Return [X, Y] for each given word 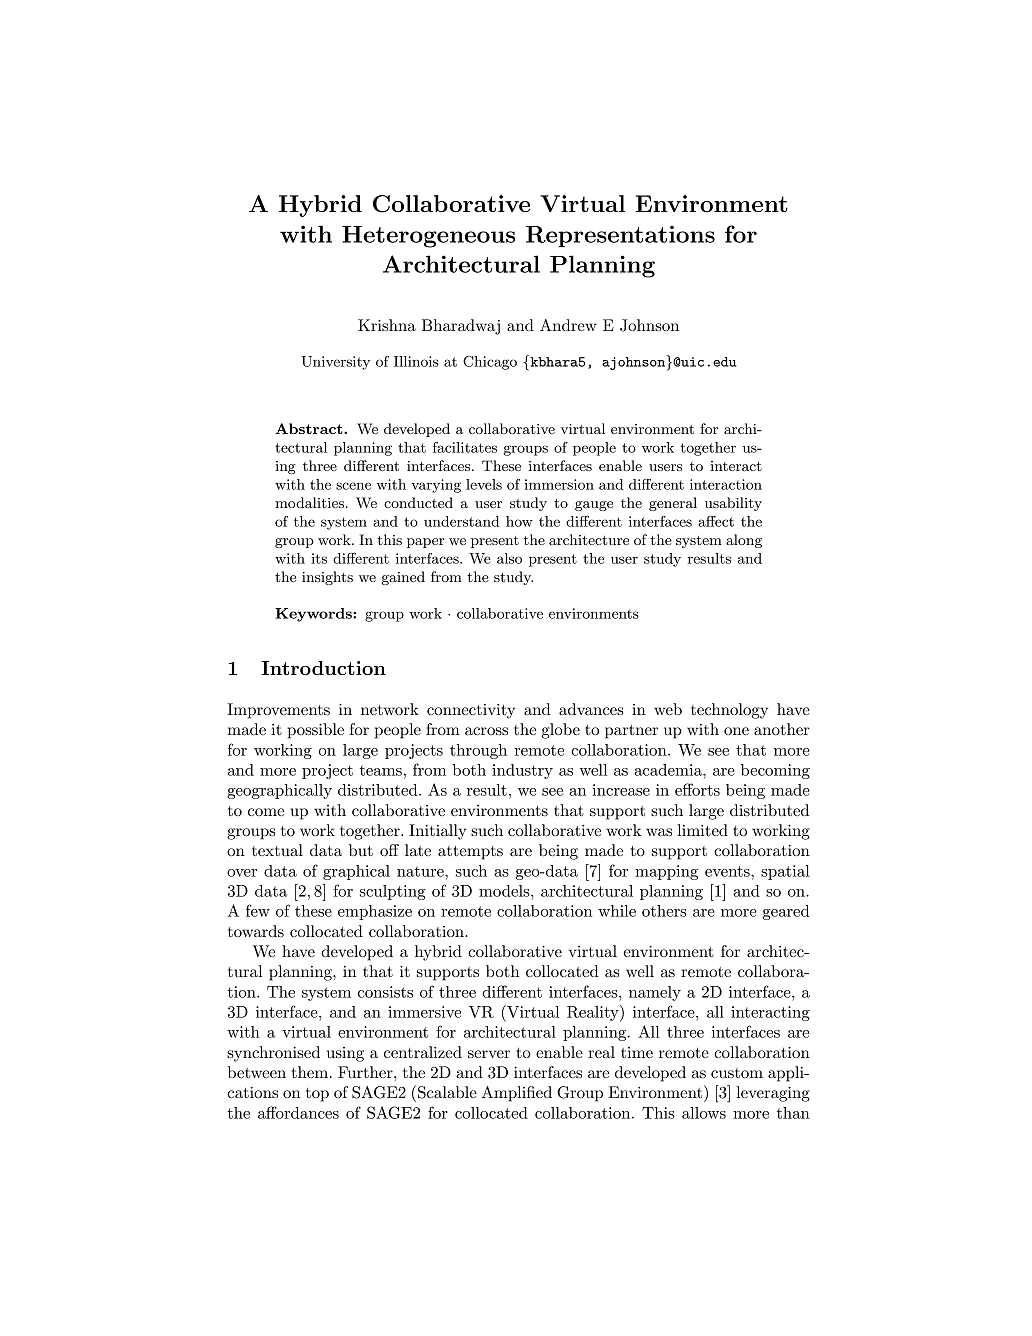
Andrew [568, 325]
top [317, 1095]
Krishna [387, 325]
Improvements [278, 711]
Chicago [490, 363]
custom [737, 1073]
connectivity [471, 711]
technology [729, 711]
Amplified [517, 1094]
